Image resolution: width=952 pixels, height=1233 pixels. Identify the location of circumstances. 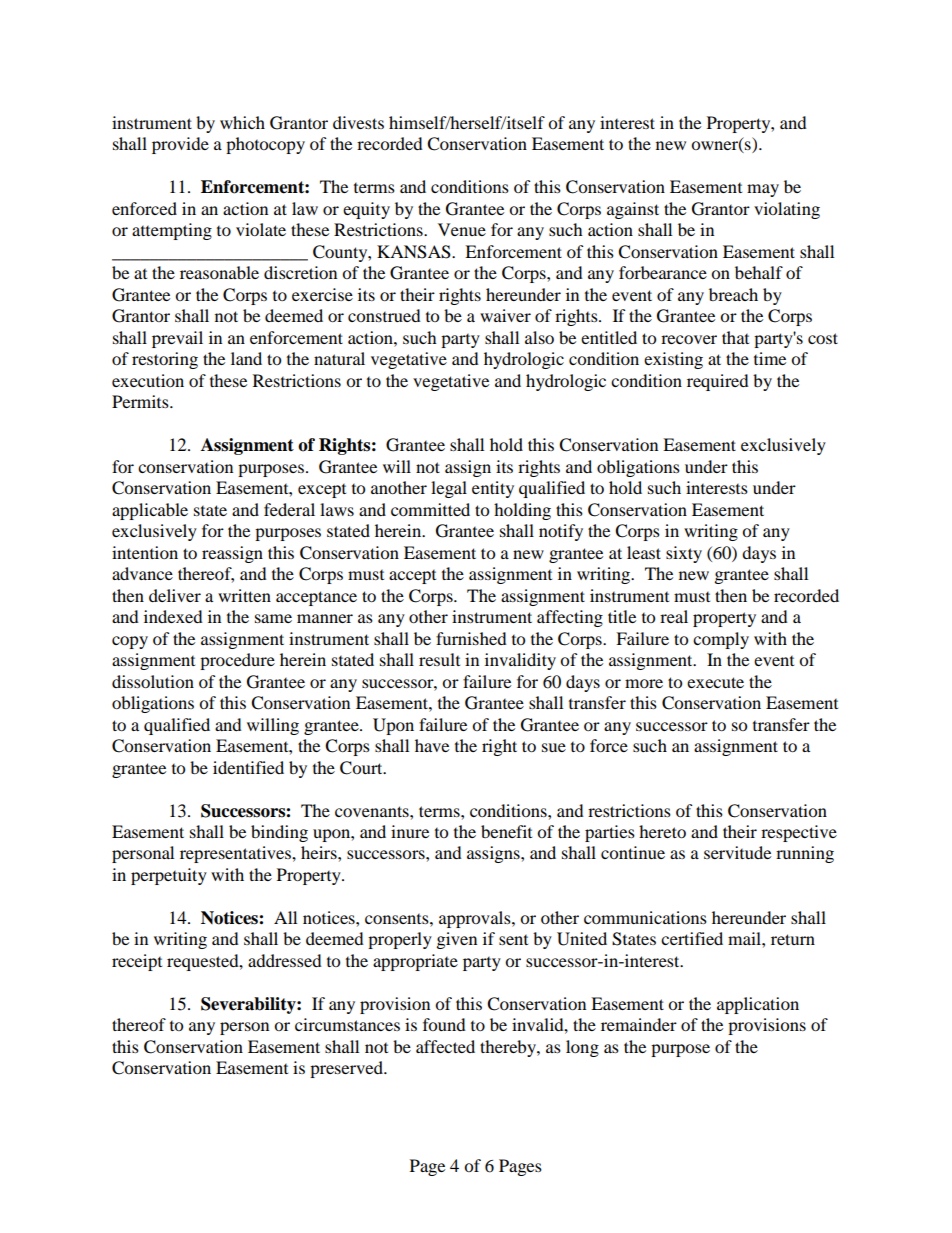
(347, 1024).
